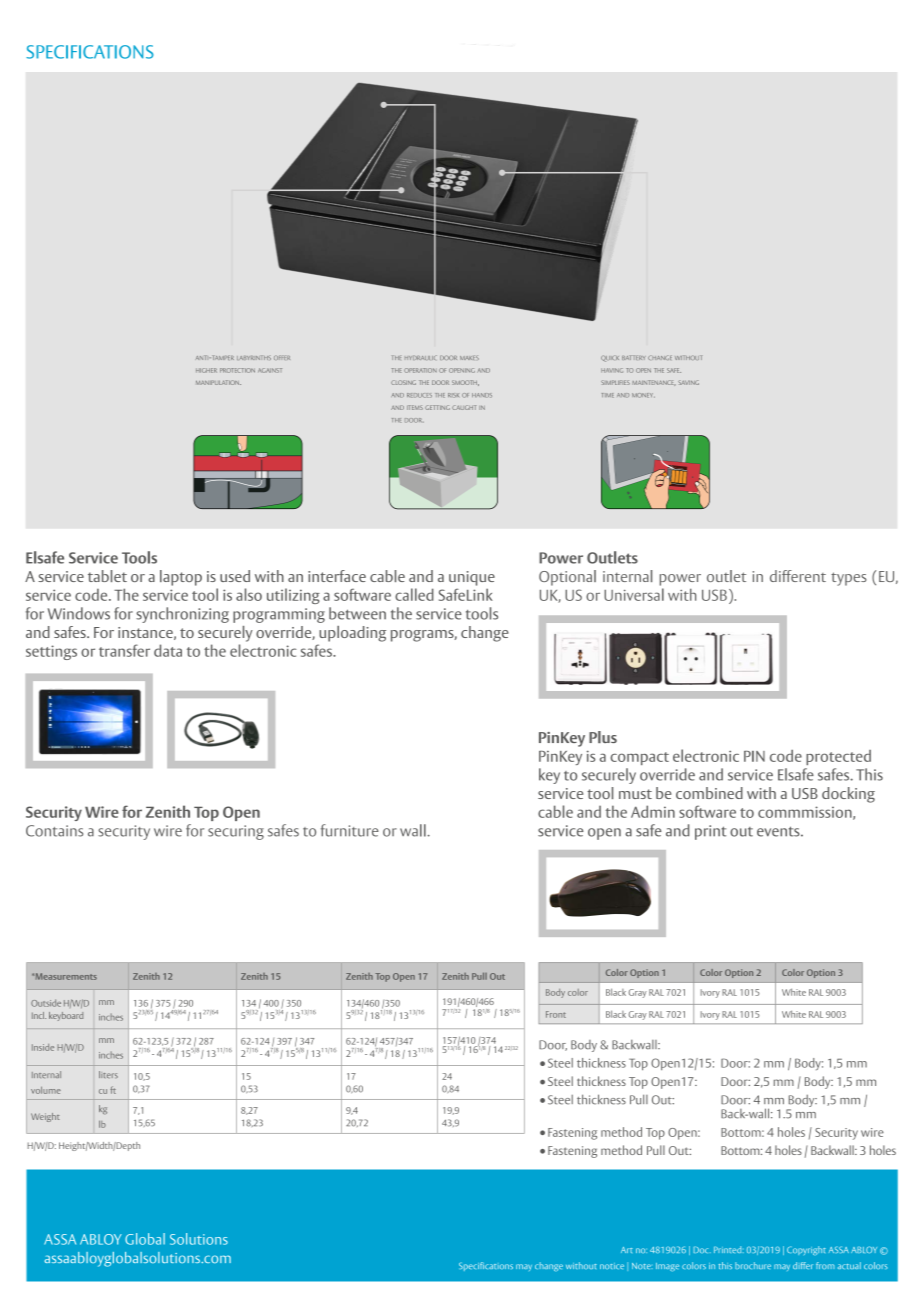  I want to click on risk, so click(453, 395).
